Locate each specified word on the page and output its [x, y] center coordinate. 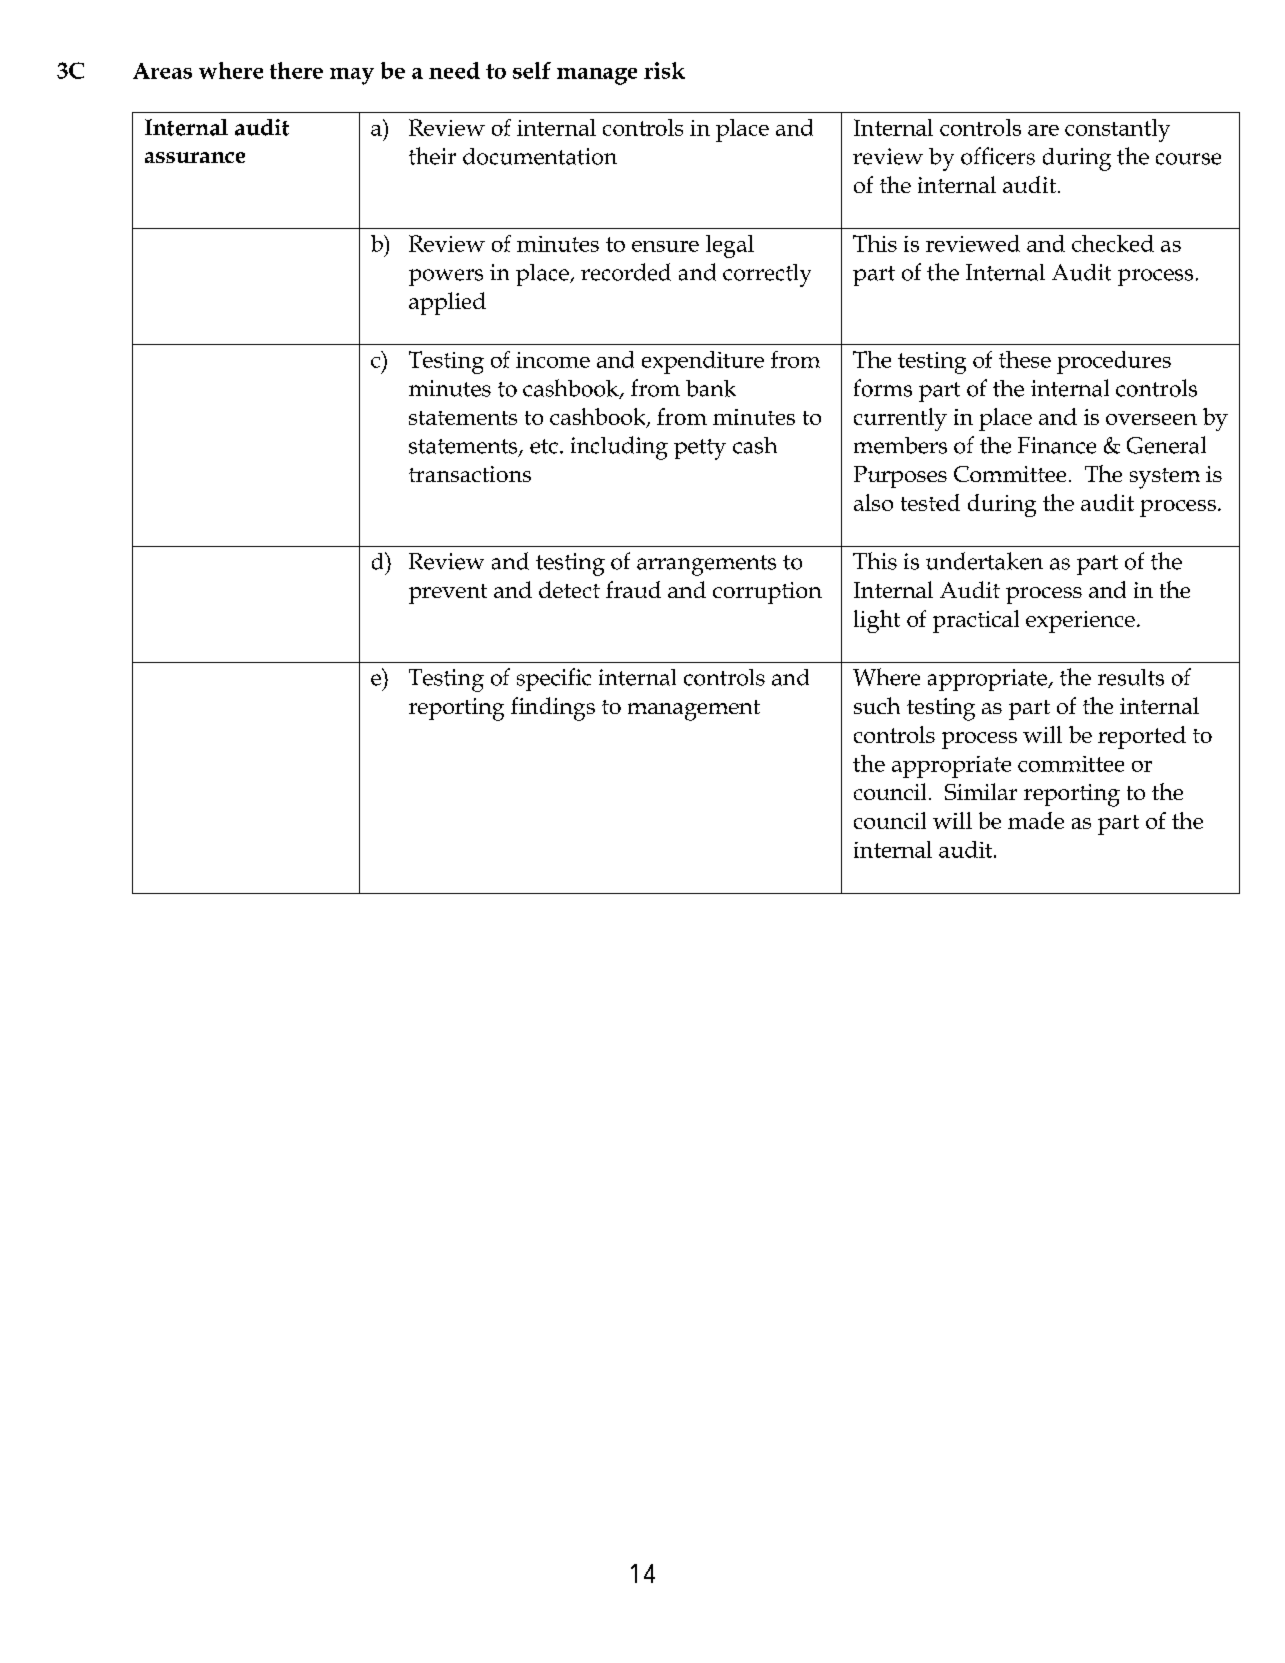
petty [700, 449]
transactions [470, 474]
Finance [1057, 445]
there [296, 70]
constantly [1117, 130]
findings [553, 709]
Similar [981, 791]
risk [664, 70]
